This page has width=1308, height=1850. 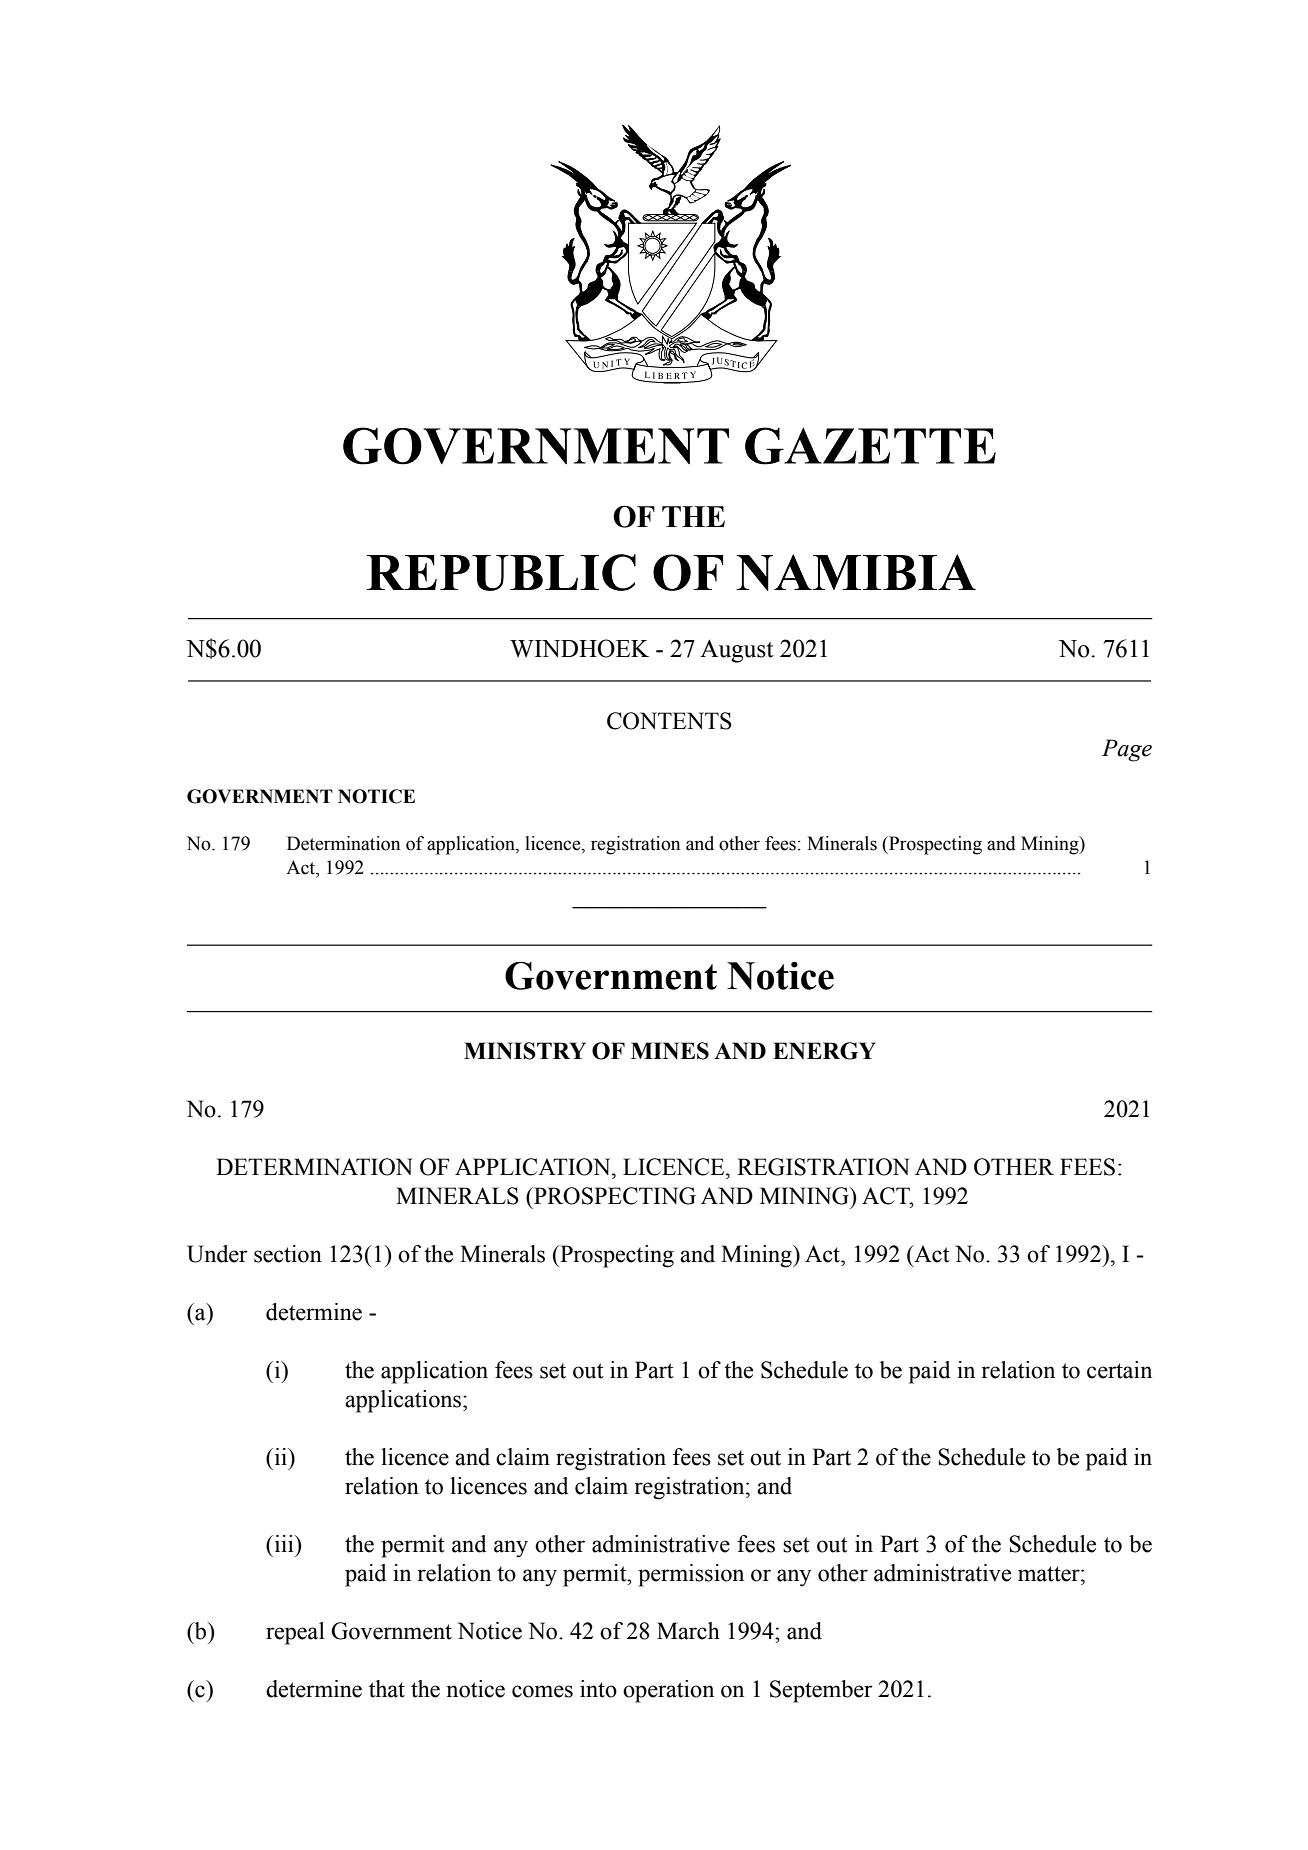 I want to click on REPUBLIC, so click(x=501, y=572).
